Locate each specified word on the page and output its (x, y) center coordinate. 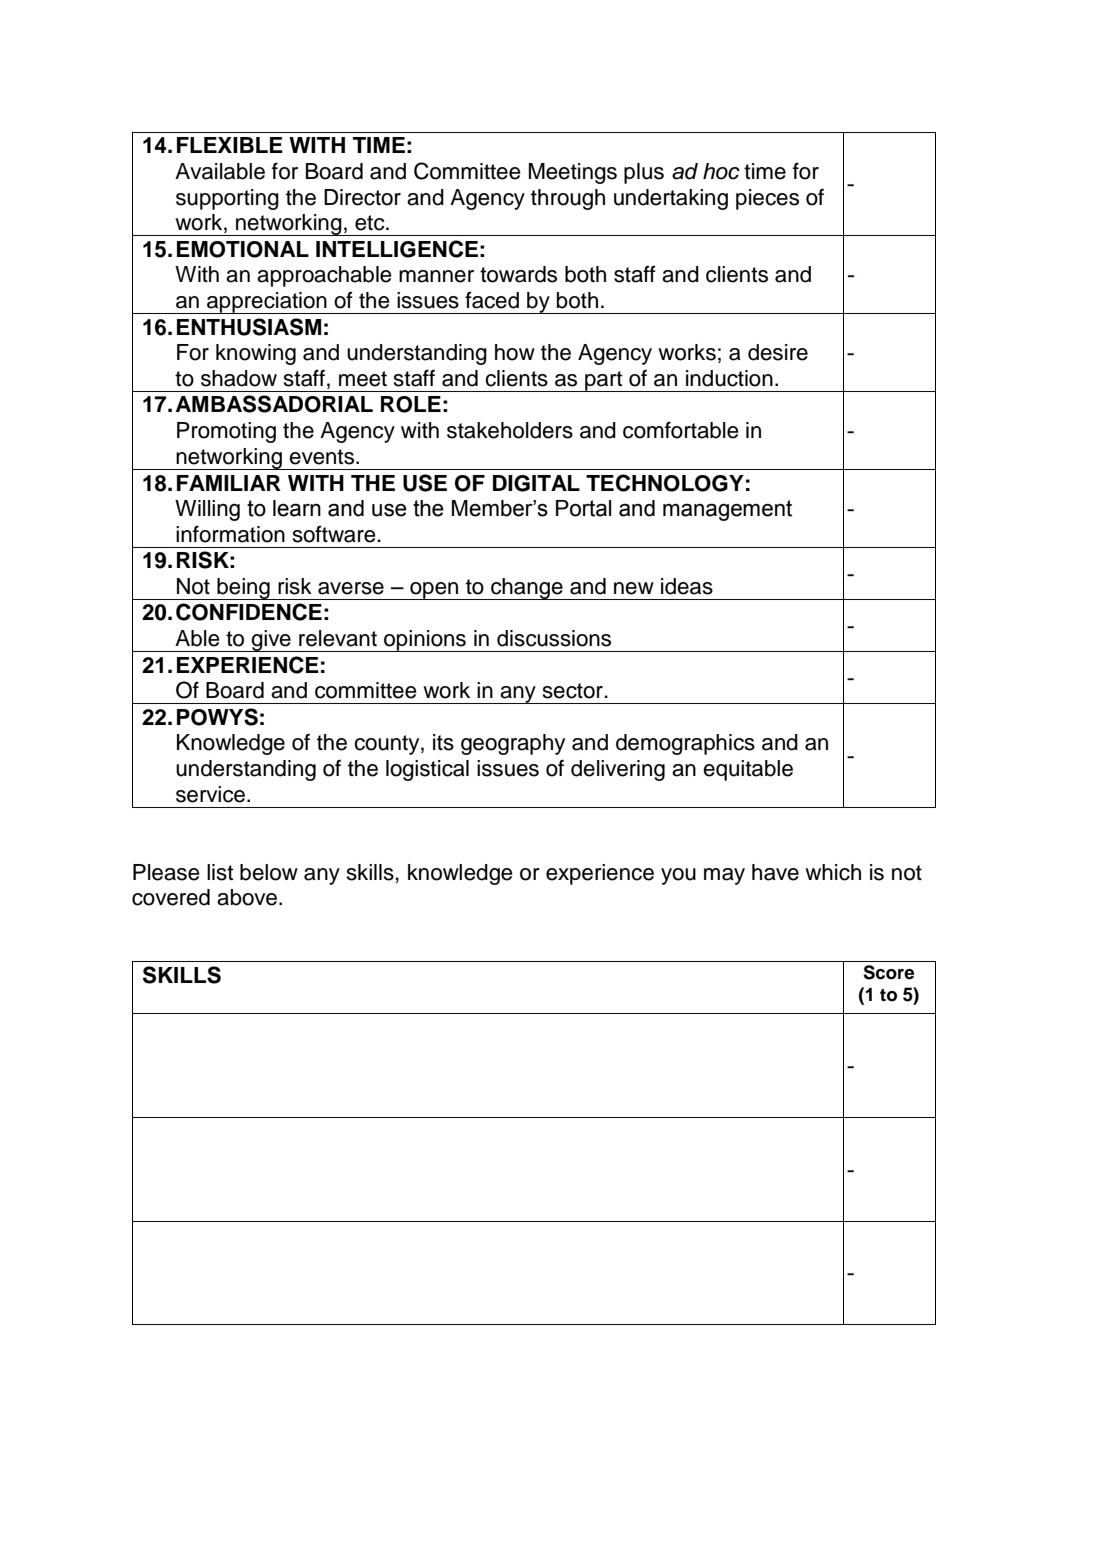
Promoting (226, 432)
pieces (767, 199)
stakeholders (510, 430)
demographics (685, 744)
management (727, 510)
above (247, 897)
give (271, 641)
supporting (227, 199)
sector (573, 691)
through (568, 199)
